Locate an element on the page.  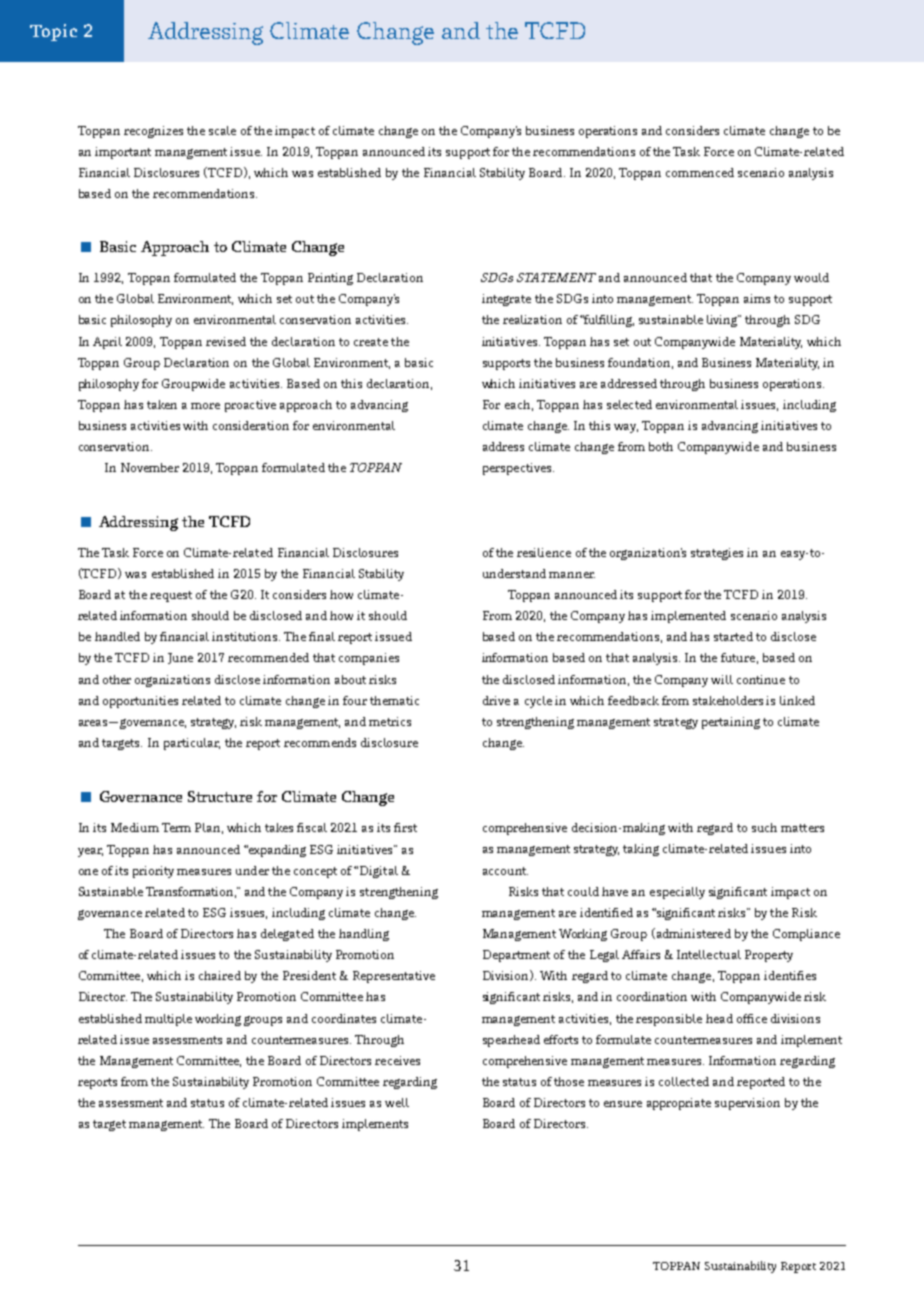
taken is located at coordinates (162, 404).
